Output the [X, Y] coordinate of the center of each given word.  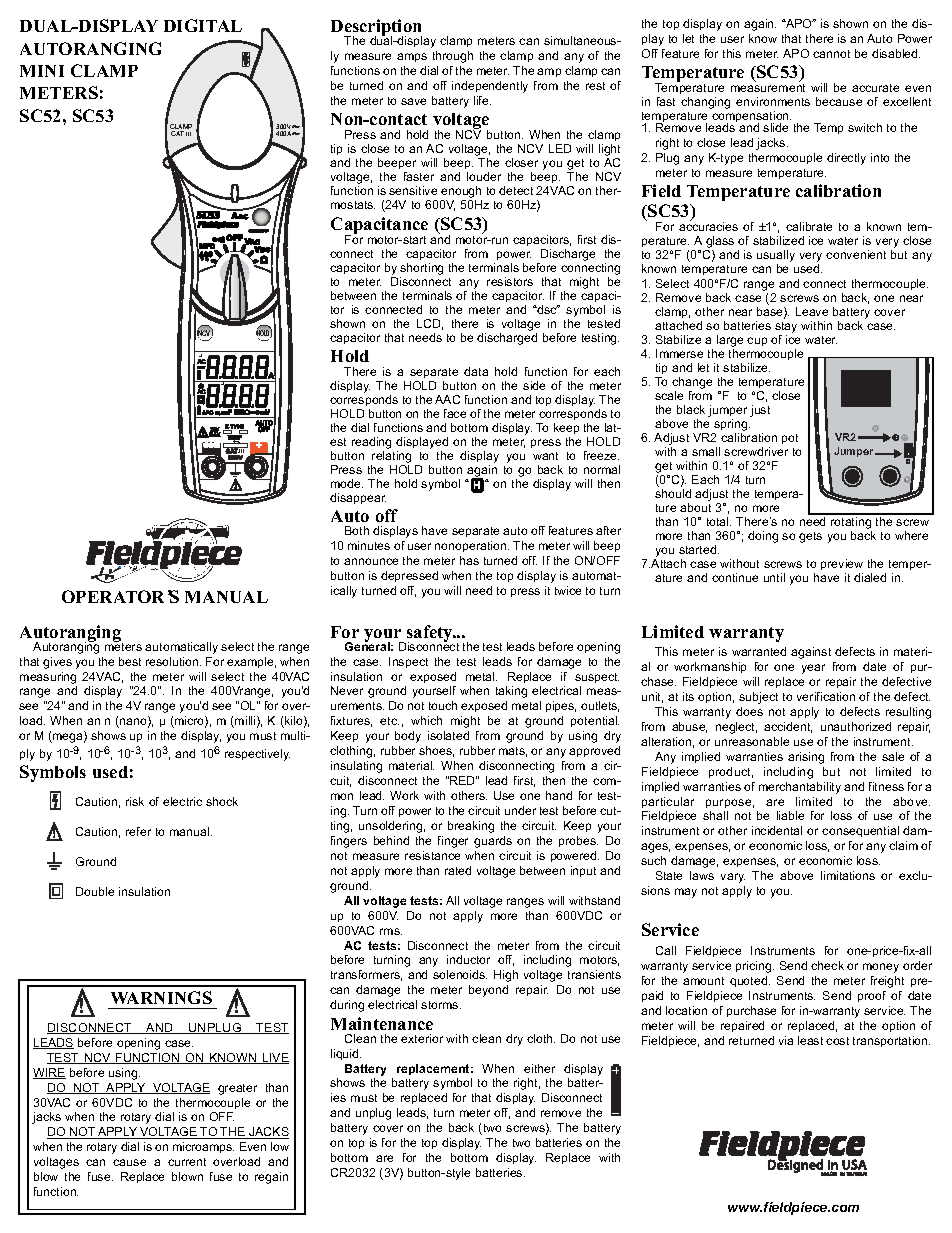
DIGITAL [203, 25]
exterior [422, 1038]
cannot [831, 54]
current [187, 1162]
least [810, 1040]
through [453, 57]
